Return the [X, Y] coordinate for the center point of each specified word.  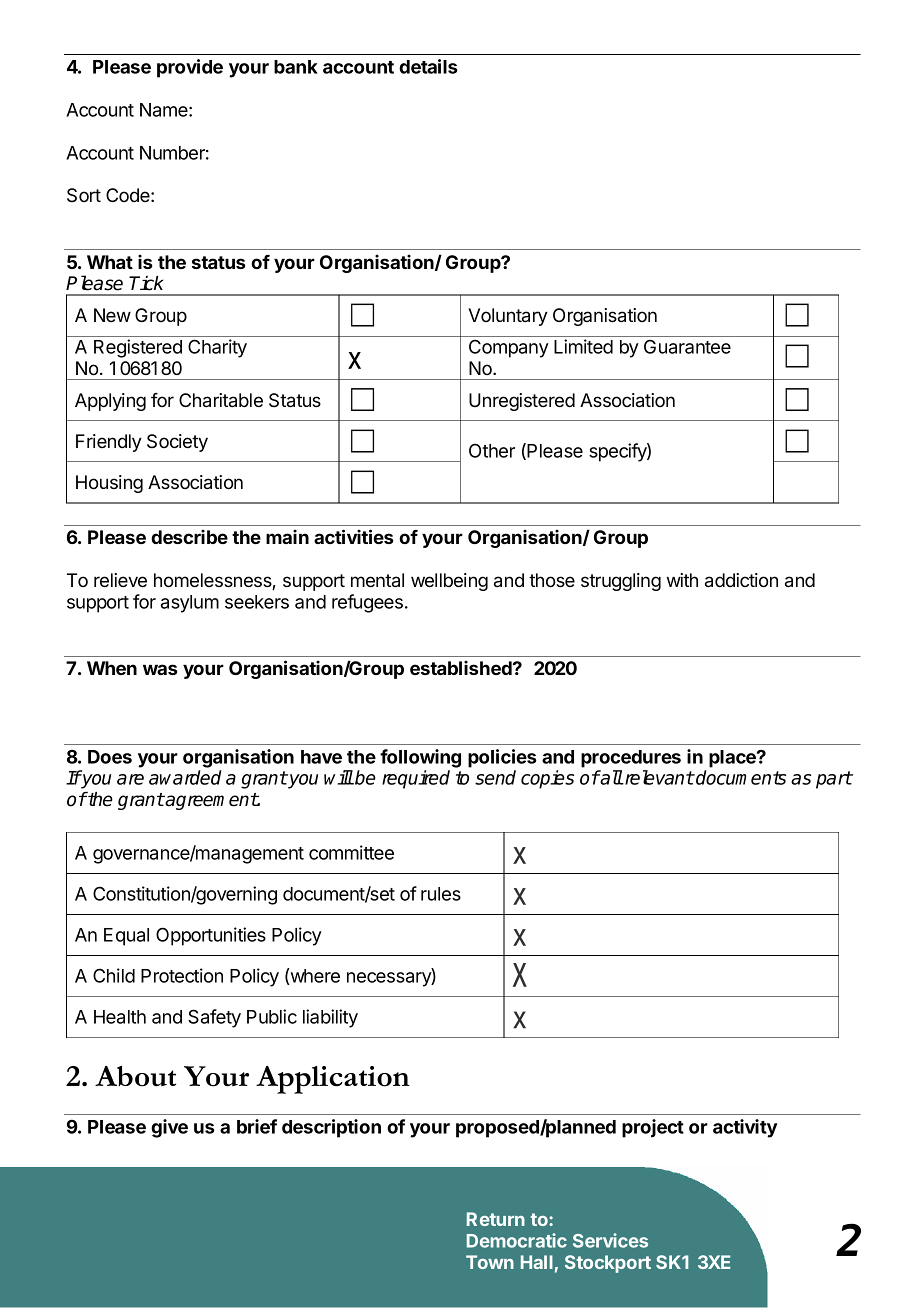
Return [496, 1219]
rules [441, 894]
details [428, 66]
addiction [741, 580]
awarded [185, 777]
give [169, 1128]
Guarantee [687, 346]
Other [492, 450]
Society [177, 443]
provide [190, 68]
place [733, 759]
